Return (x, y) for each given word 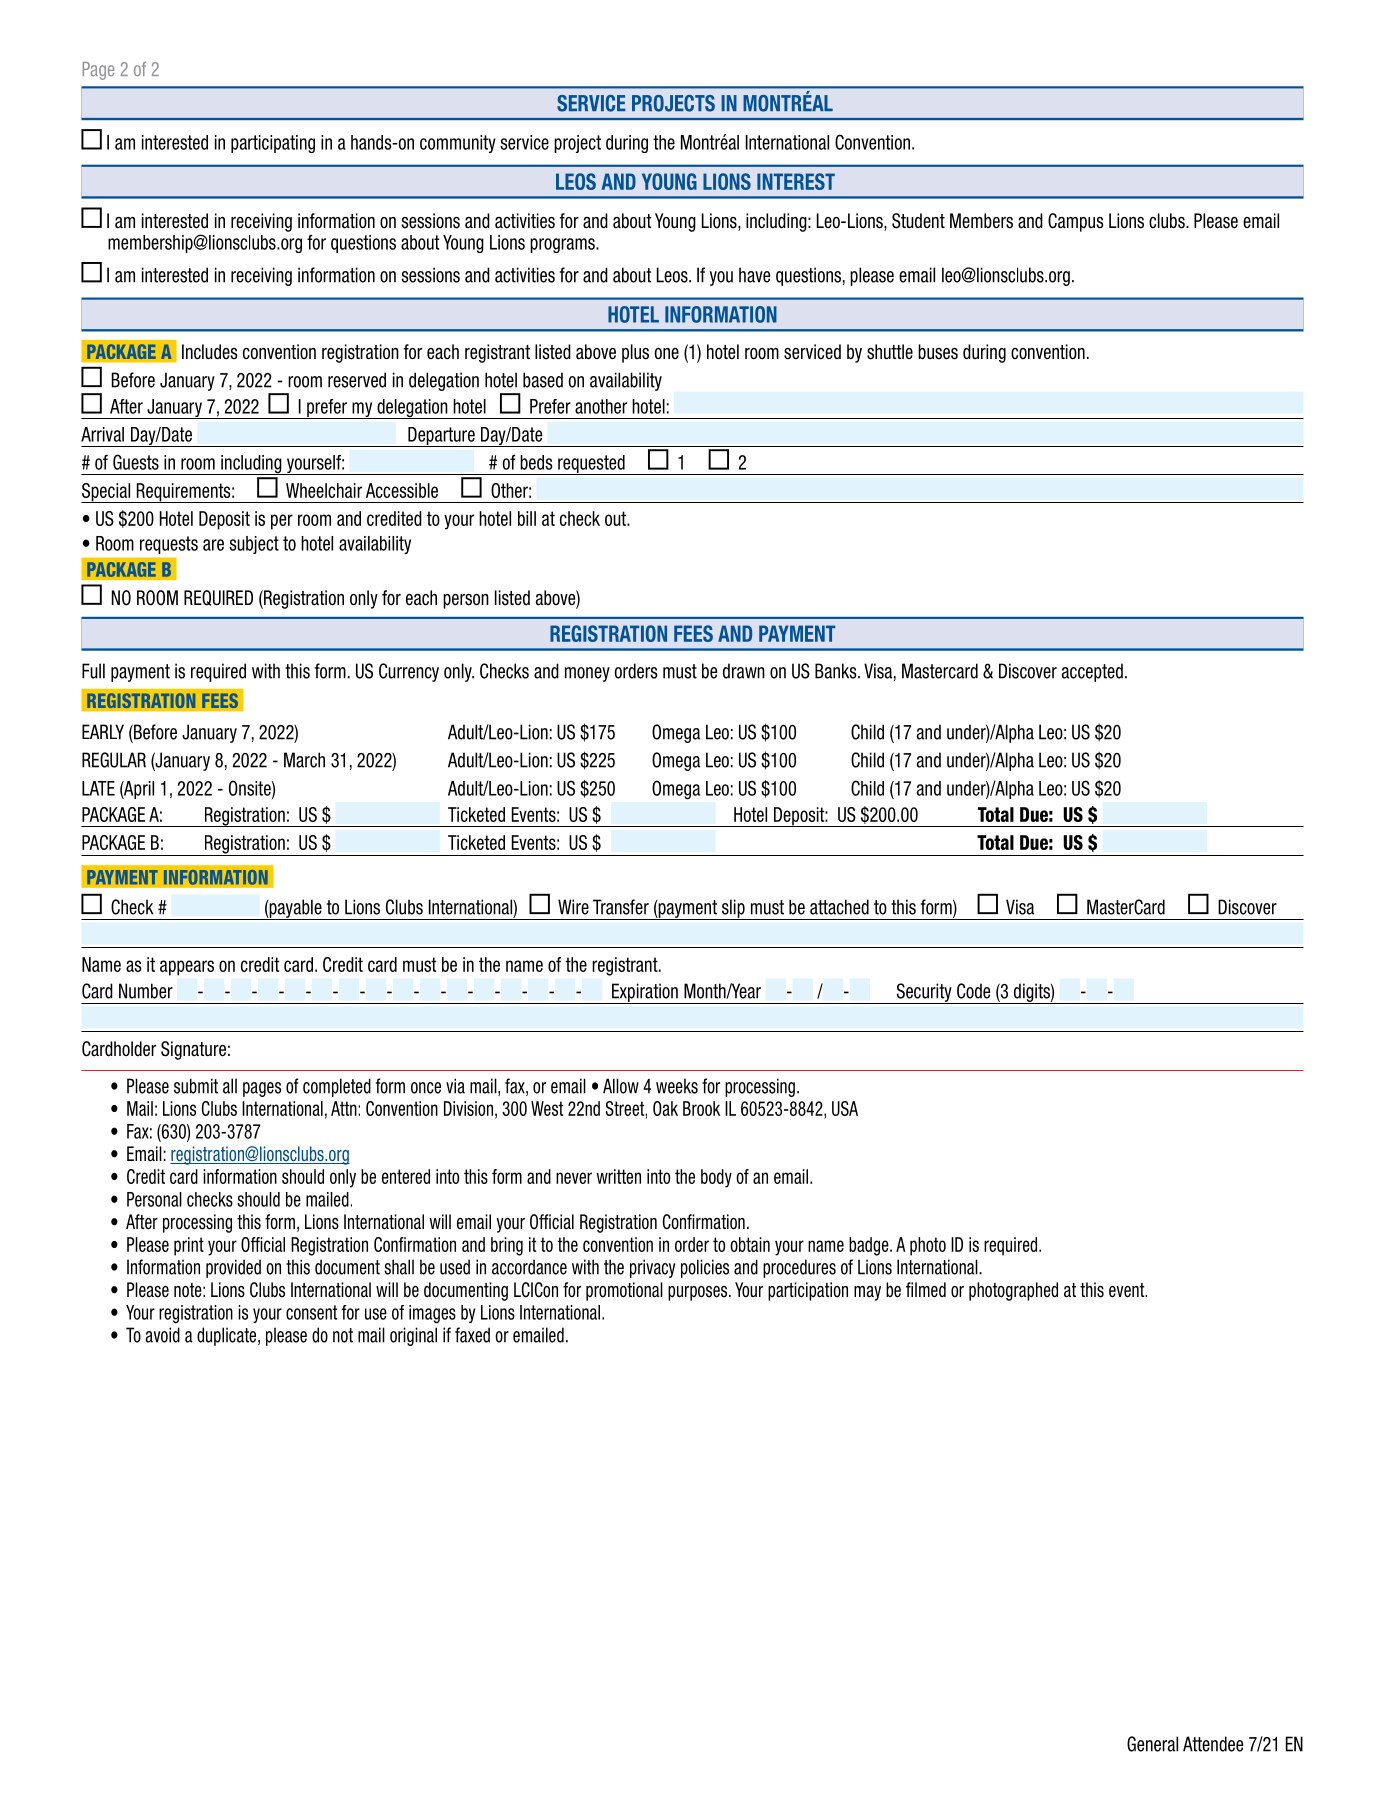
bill (527, 518)
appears (187, 968)
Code (974, 991)
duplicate (228, 1336)
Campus (1075, 222)
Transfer (621, 907)
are (213, 545)
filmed (926, 1290)
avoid (162, 1335)
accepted (1092, 672)
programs (563, 245)
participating (273, 144)
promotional (624, 1291)
